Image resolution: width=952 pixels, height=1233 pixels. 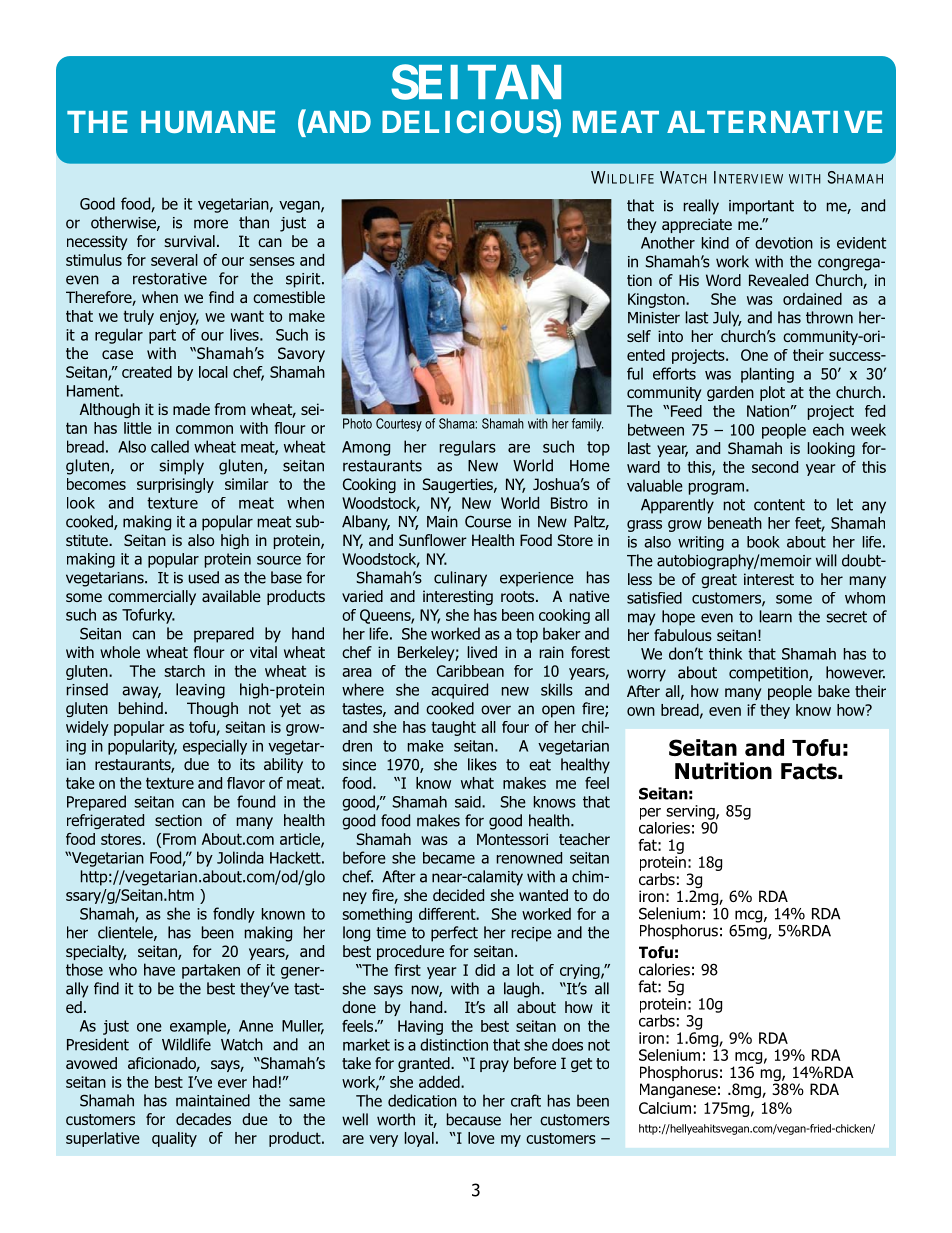 I want to click on HUMANE, so click(x=208, y=122).
